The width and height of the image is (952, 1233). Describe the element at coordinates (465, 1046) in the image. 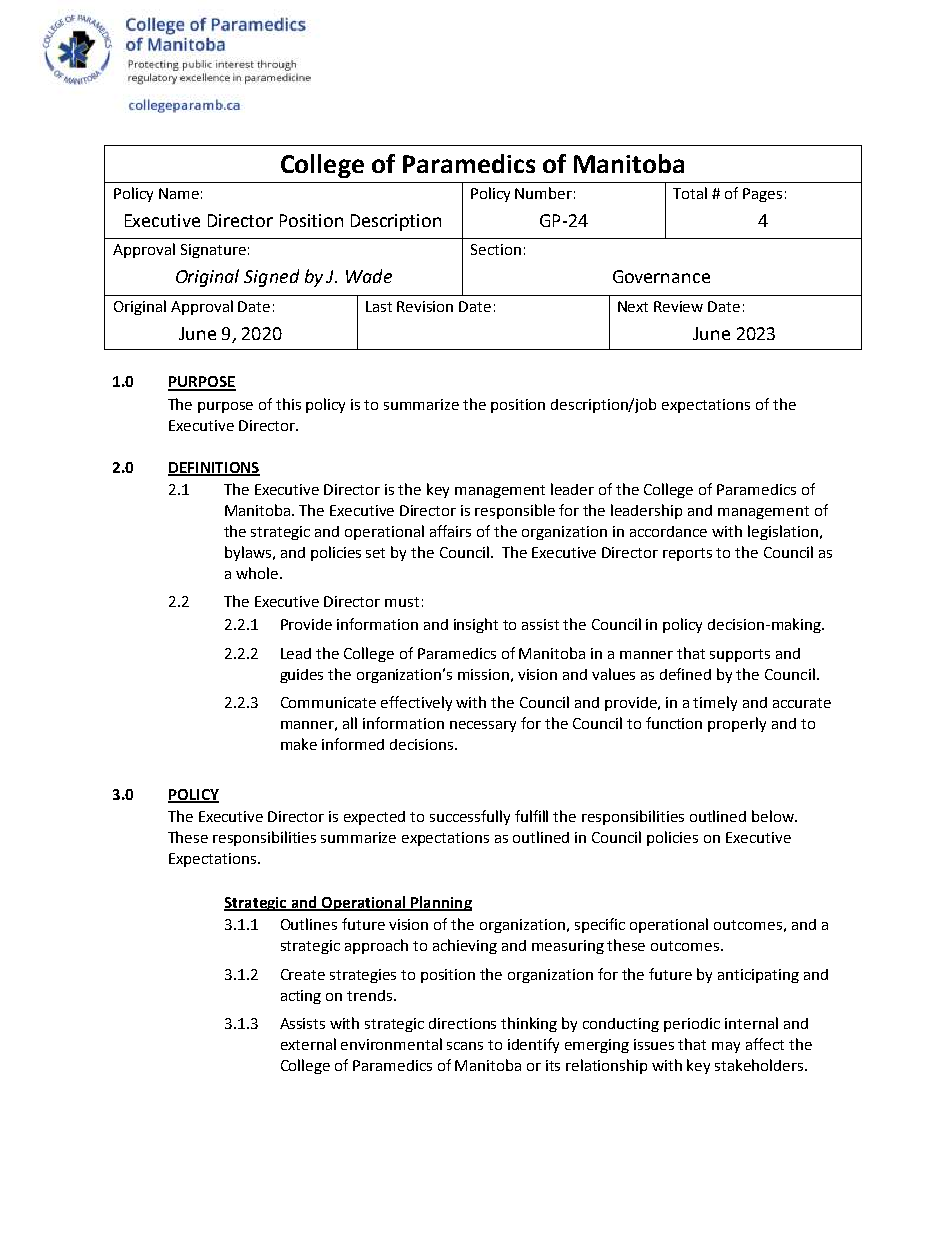

I see `scans` at that location.
